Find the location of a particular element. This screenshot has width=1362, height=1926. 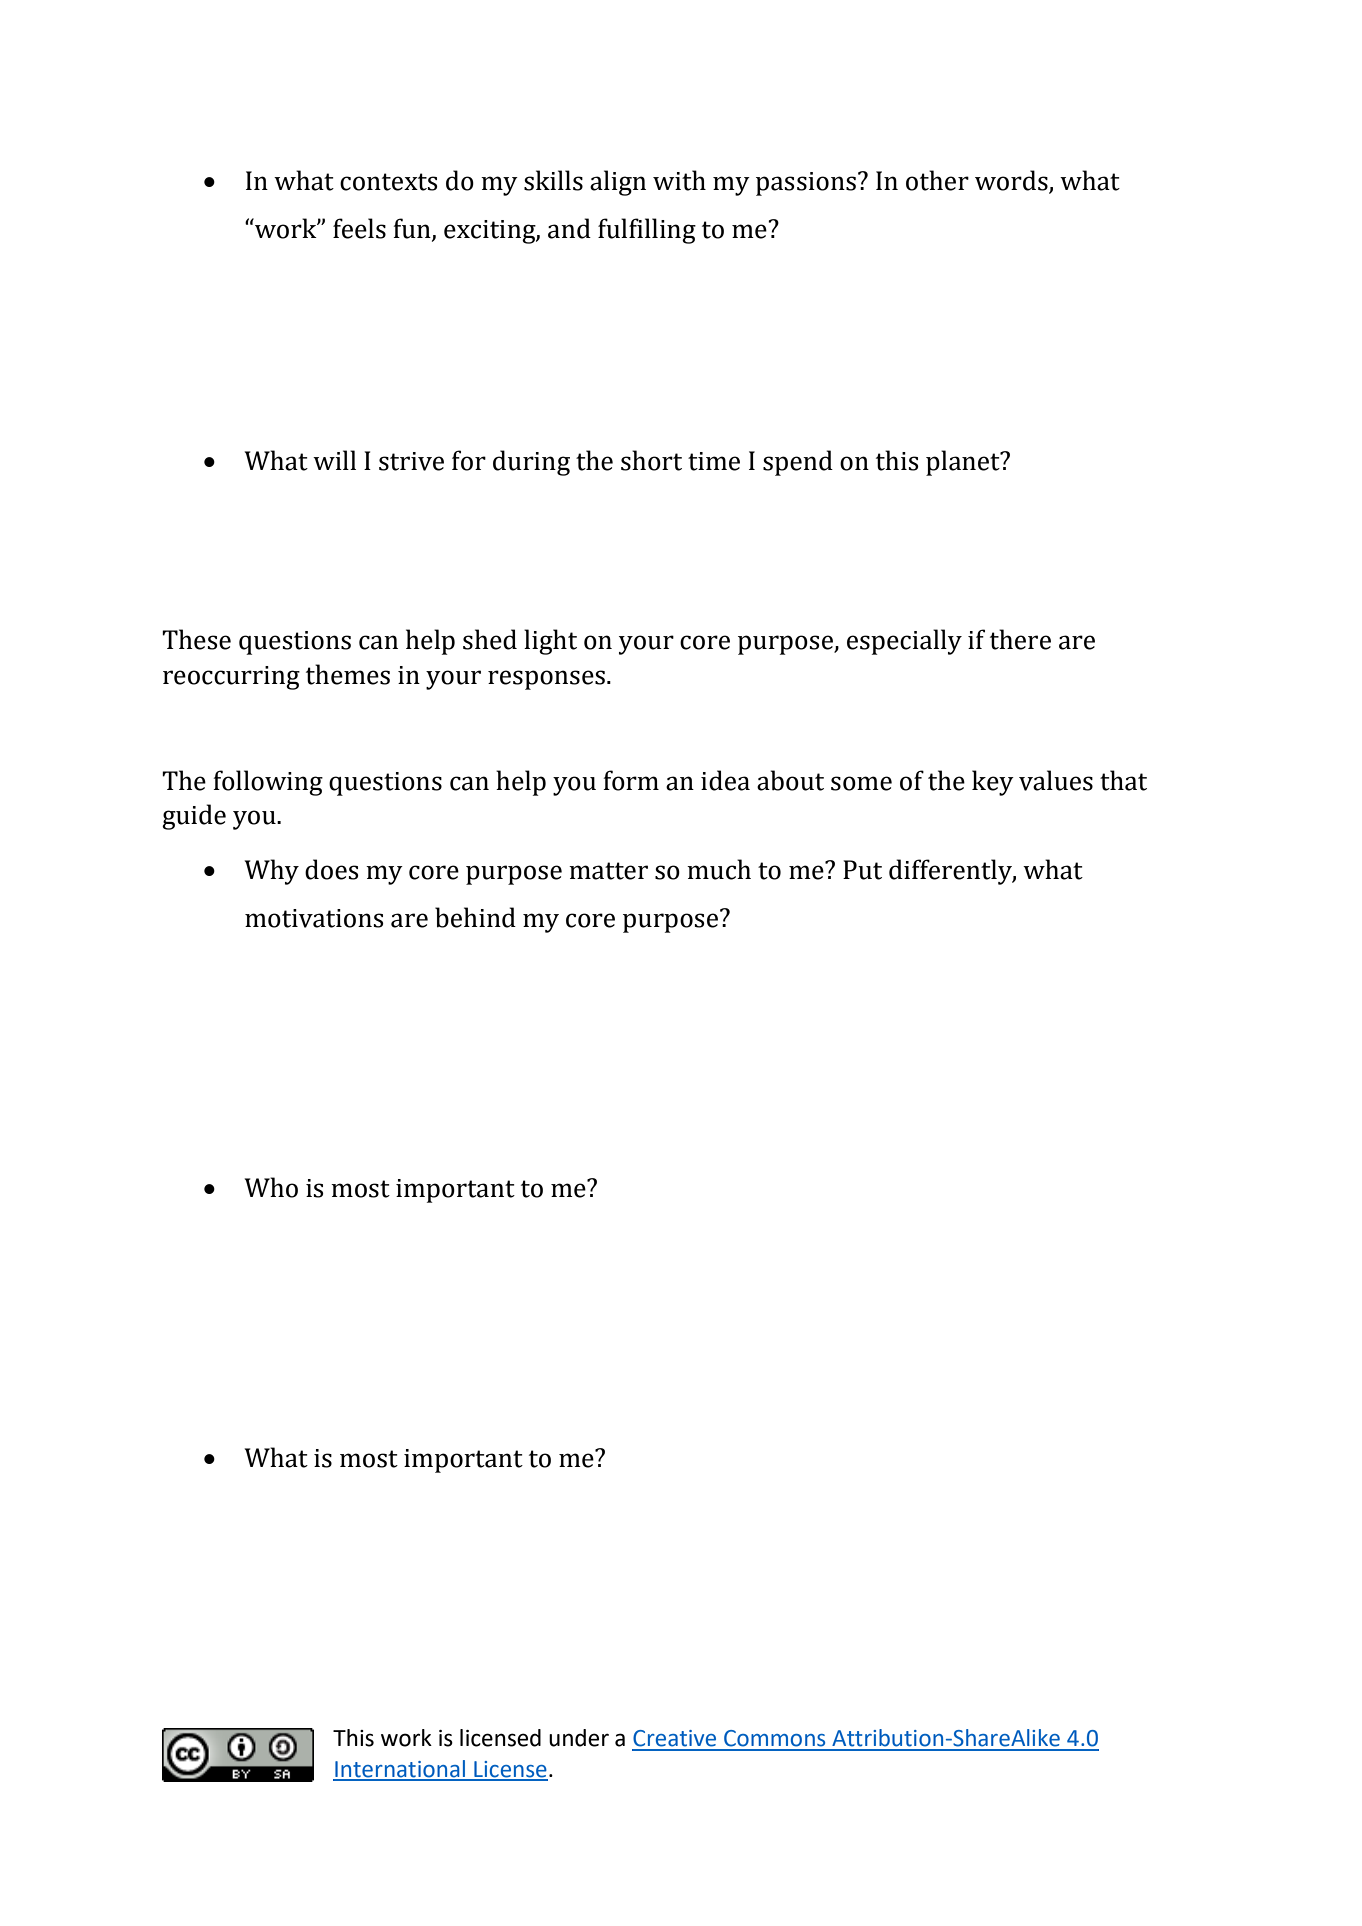

form is located at coordinates (631, 780).
